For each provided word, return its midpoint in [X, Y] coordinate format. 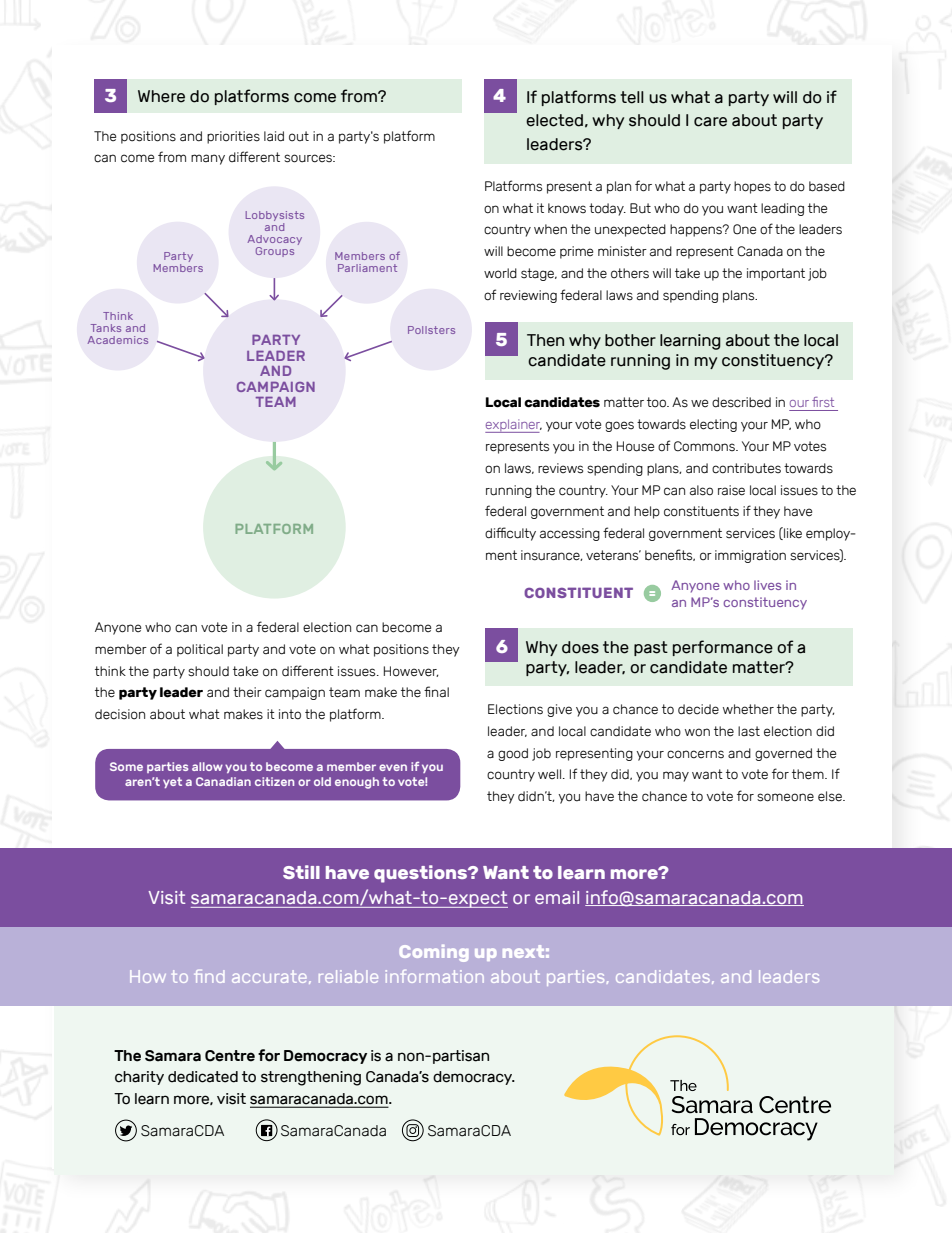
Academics [118, 340]
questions [422, 874]
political [200, 650]
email [557, 897]
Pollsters [431, 330]
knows [567, 208]
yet [172, 782]
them [809, 774]
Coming [433, 953]
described [741, 402]
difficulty [510, 534]
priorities [233, 137]
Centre [230, 1056]
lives [767, 585]
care [710, 122]
